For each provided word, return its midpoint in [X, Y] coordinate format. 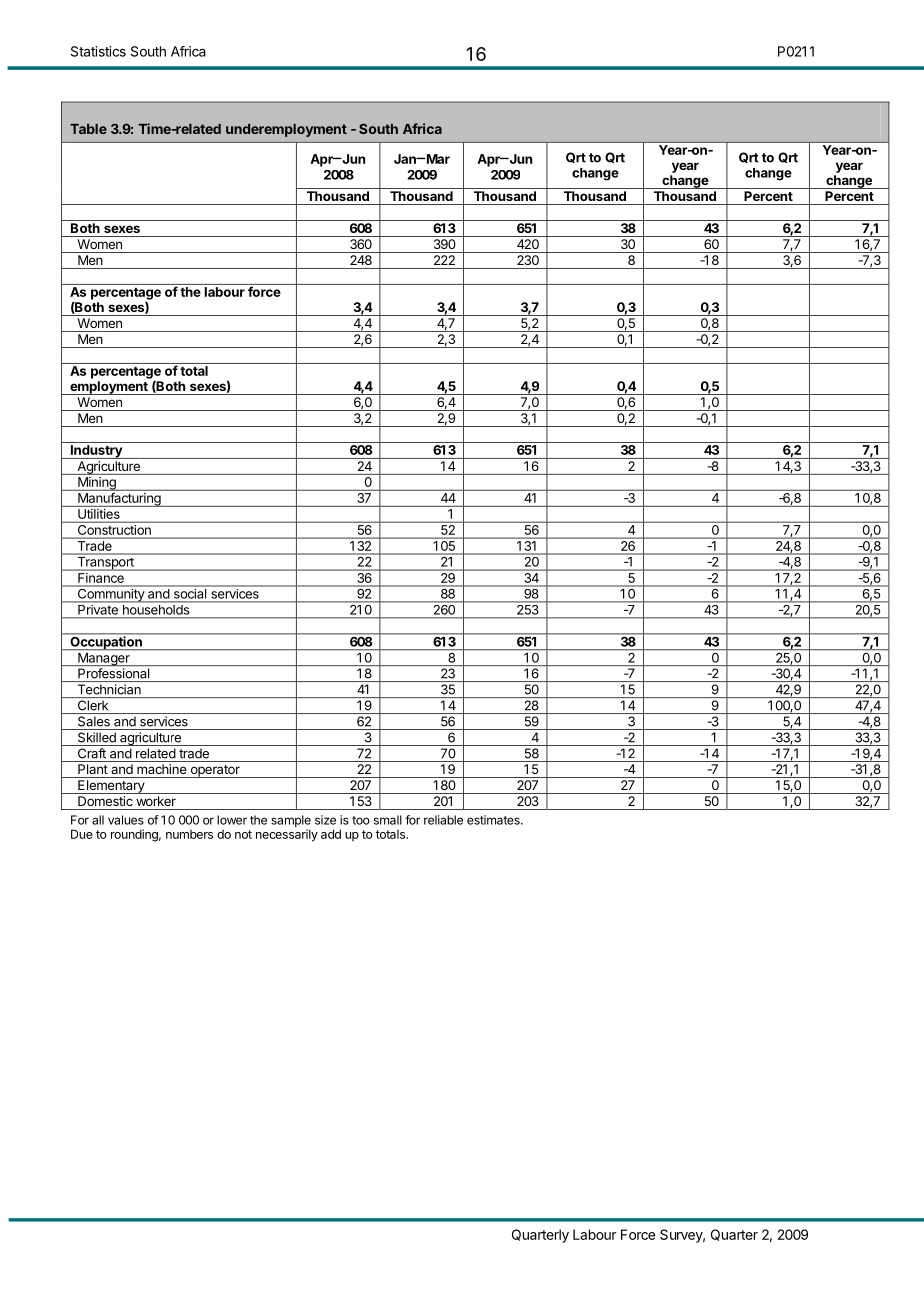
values [126, 820]
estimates [494, 820]
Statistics [98, 51]
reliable [443, 820]
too [361, 820]
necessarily [287, 835]
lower [232, 820]
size [325, 820]
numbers [189, 834]
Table [88, 129]
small [388, 820]
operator [215, 771]
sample [291, 821]
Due [82, 834]
